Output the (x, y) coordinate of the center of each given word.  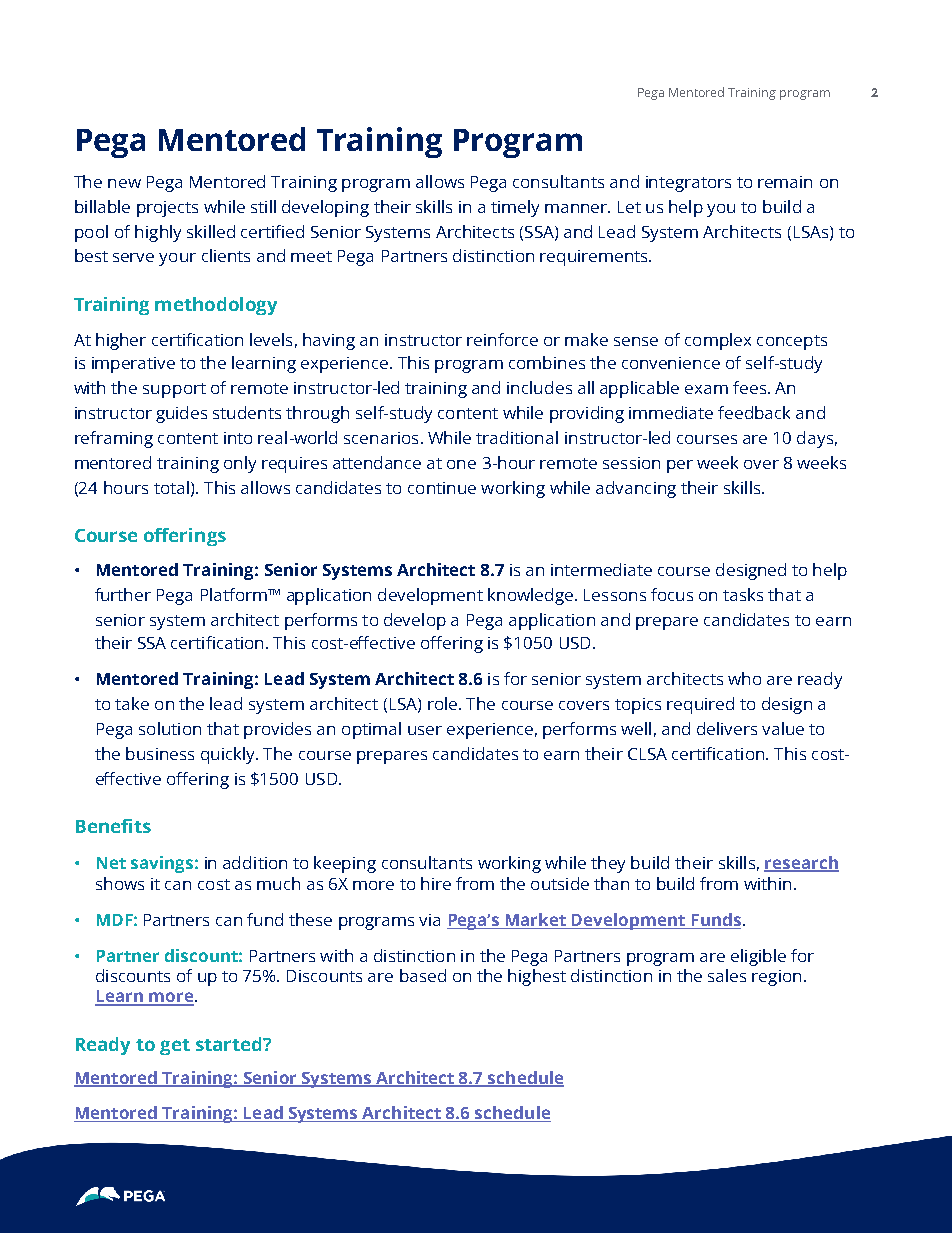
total (171, 487)
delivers (727, 728)
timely (515, 208)
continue (442, 488)
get (175, 1047)
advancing (636, 489)
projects (167, 209)
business (160, 753)
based (423, 975)
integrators (688, 184)
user (425, 730)
